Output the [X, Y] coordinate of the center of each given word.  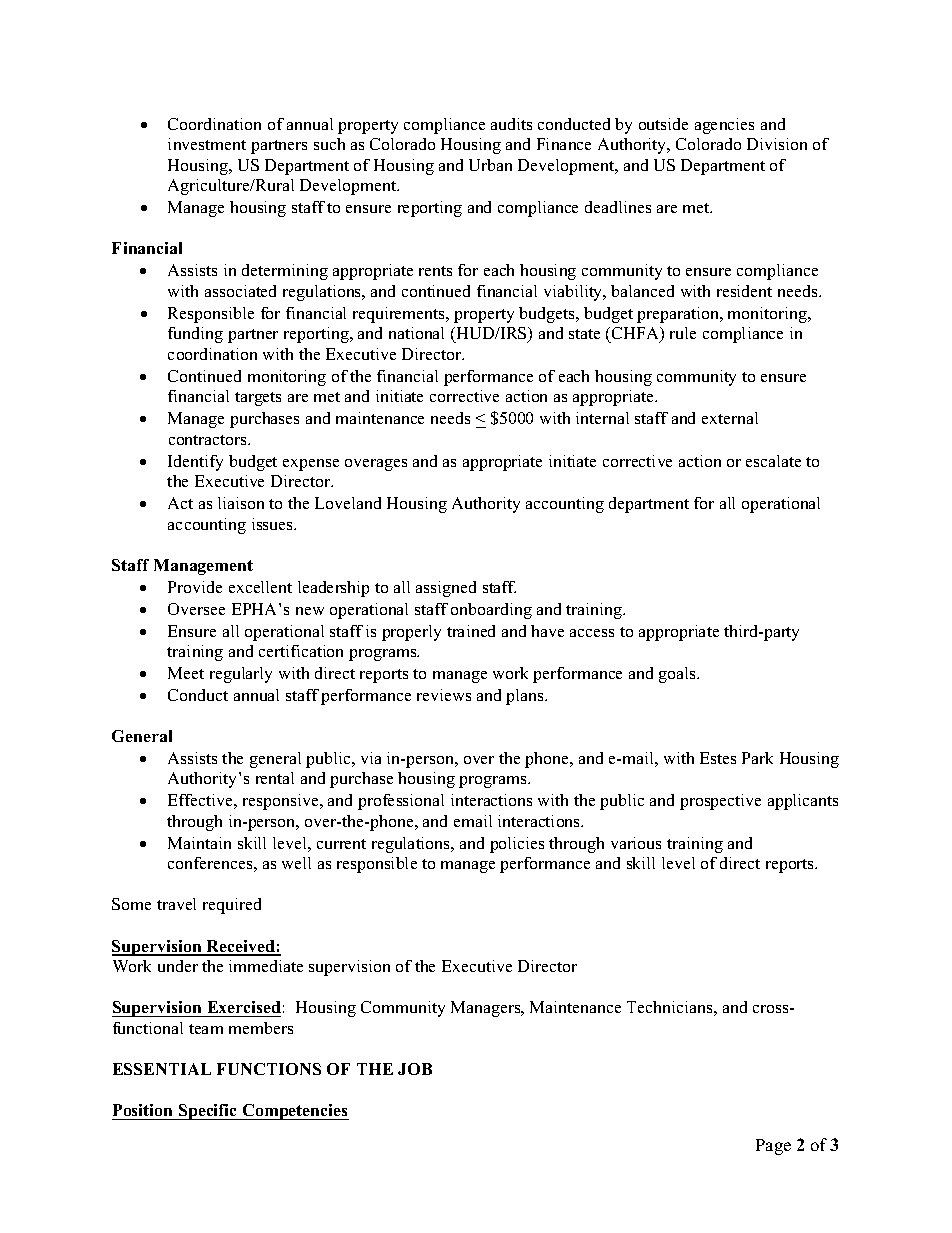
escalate [773, 461]
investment [207, 144]
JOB [415, 1069]
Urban [490, 165]
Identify [195, 463]
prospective [720, 802]
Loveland [348, 503]
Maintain [199, 843]
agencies [724, 126]
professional [401, 802]
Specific [208, 1112]
